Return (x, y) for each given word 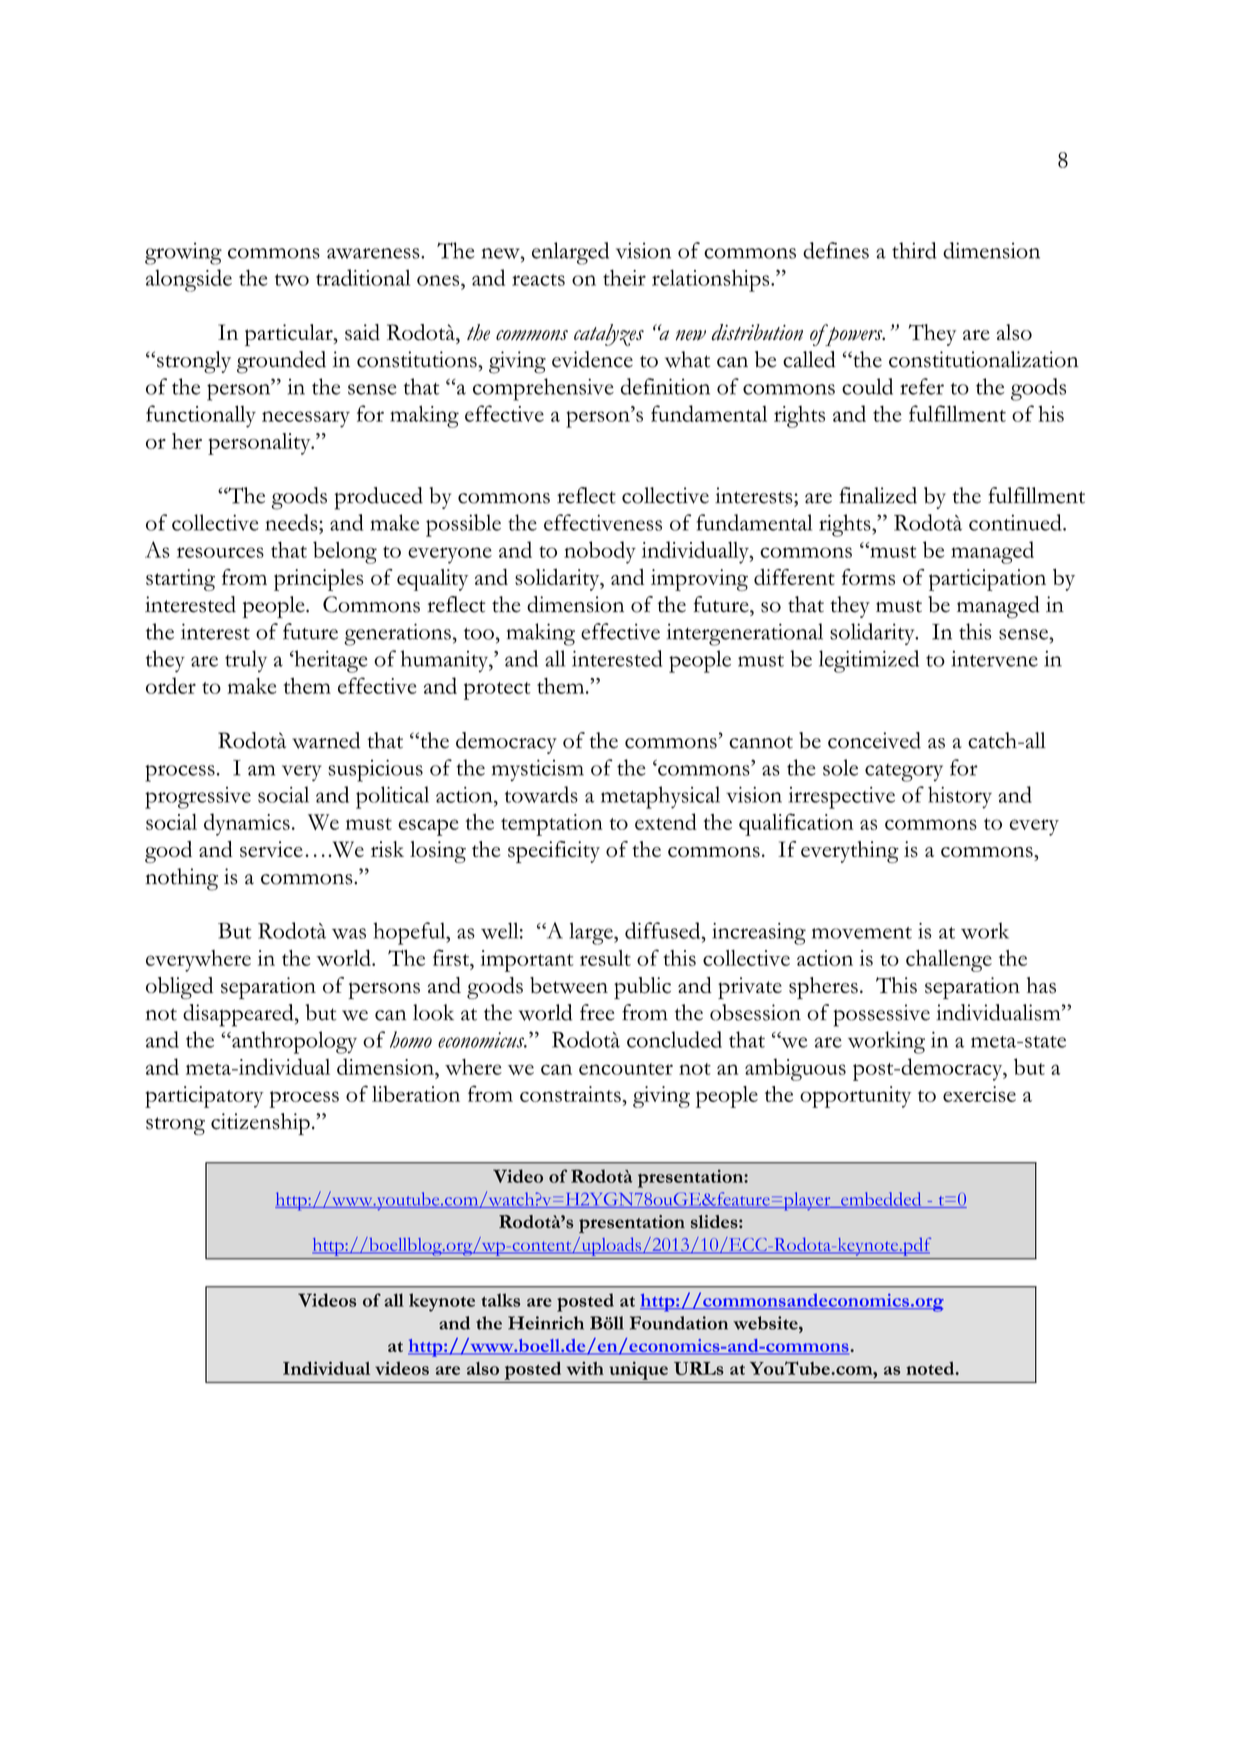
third (914, 250)
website (766, 1323)
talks (500, 1300)
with (585, 1368)
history (960, 797)
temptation (552, 825)
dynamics (247, 824)
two (292, 280)
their (624, 277)
